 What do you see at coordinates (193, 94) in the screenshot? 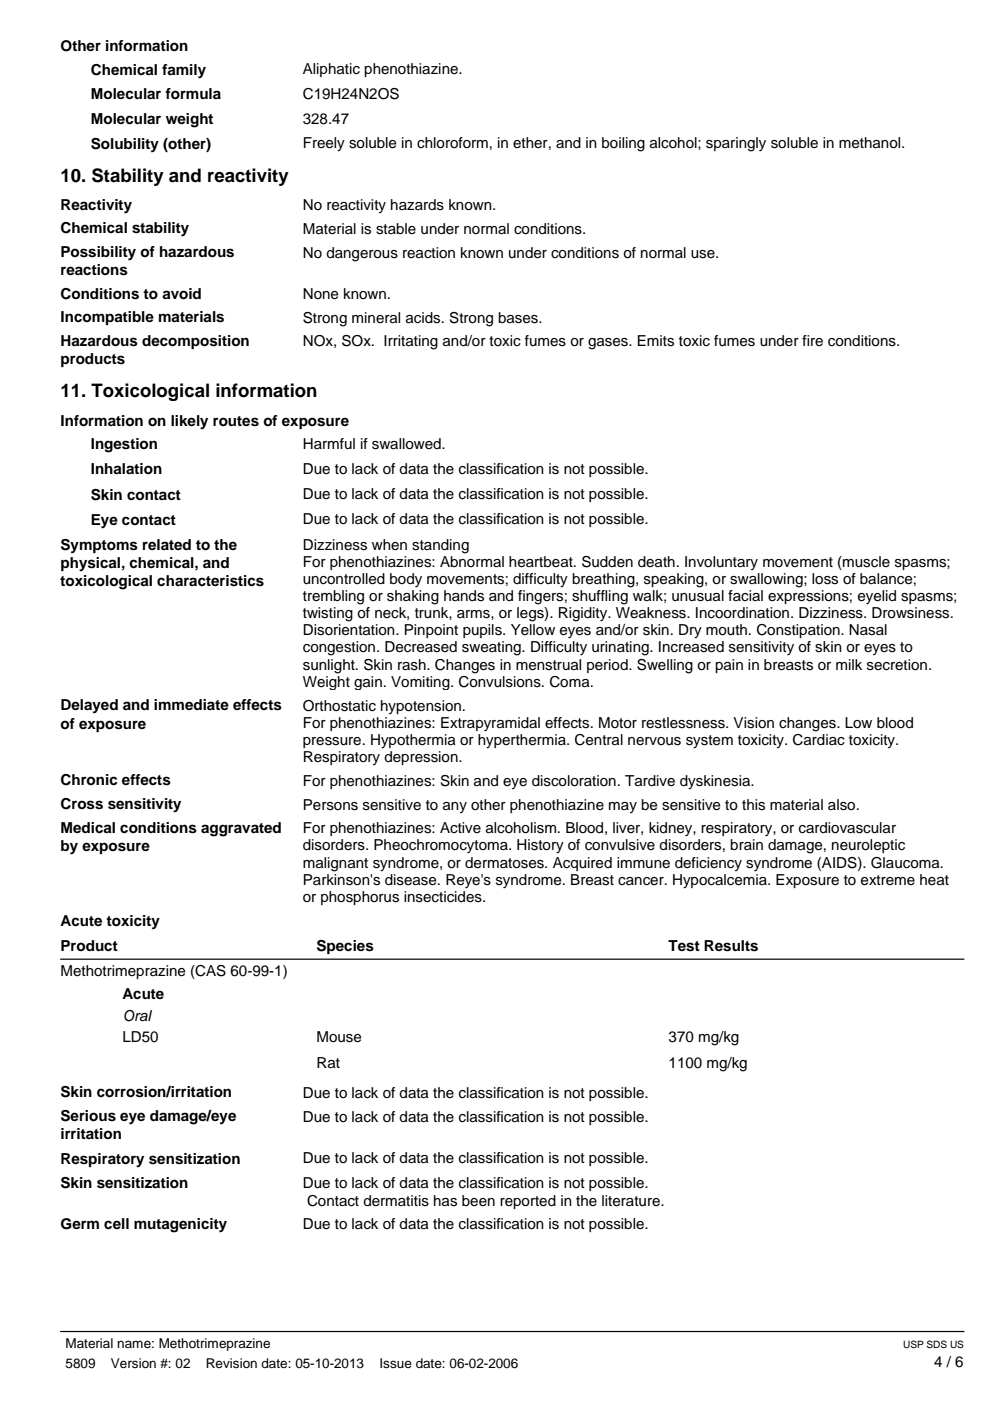
I see `formula` at bounding box center [193, 94].
